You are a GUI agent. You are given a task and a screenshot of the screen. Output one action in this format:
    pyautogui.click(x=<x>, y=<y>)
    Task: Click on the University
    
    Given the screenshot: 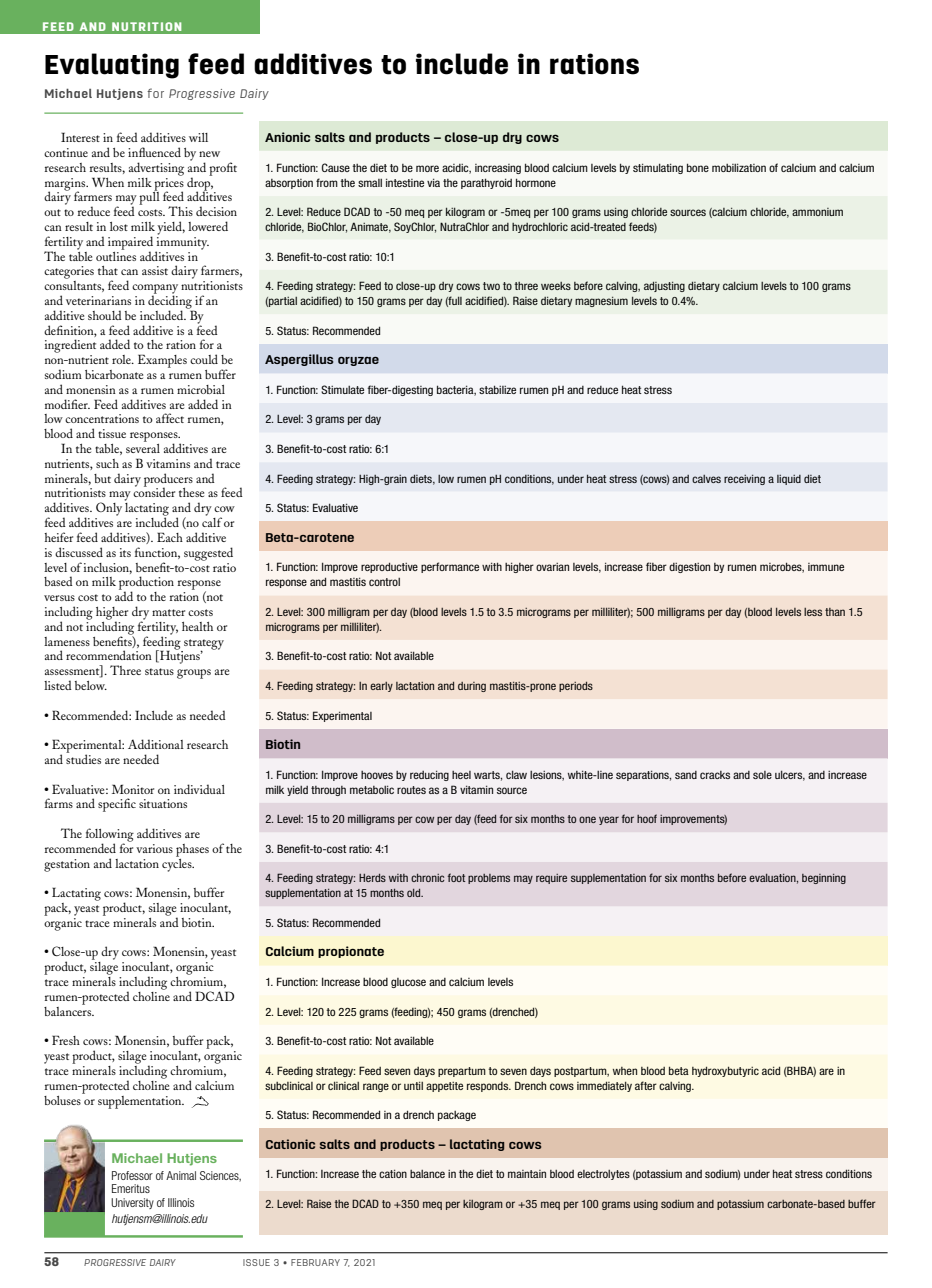 What is the action you would take?
    pyautogui.click(x=132, y=1203)
